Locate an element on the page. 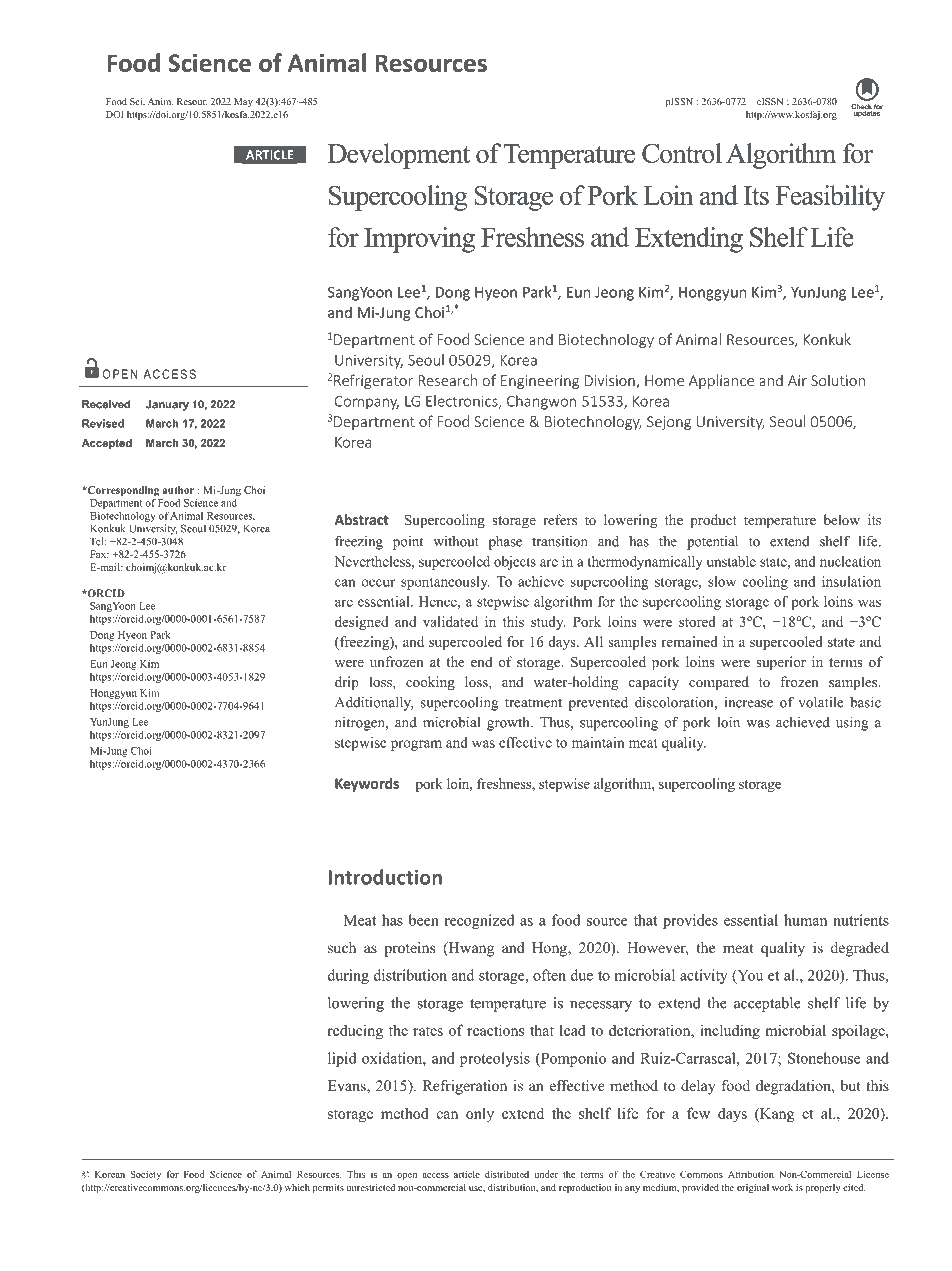 This page has width=952, height=1271. Society is located at coordinates (145, 1175).
